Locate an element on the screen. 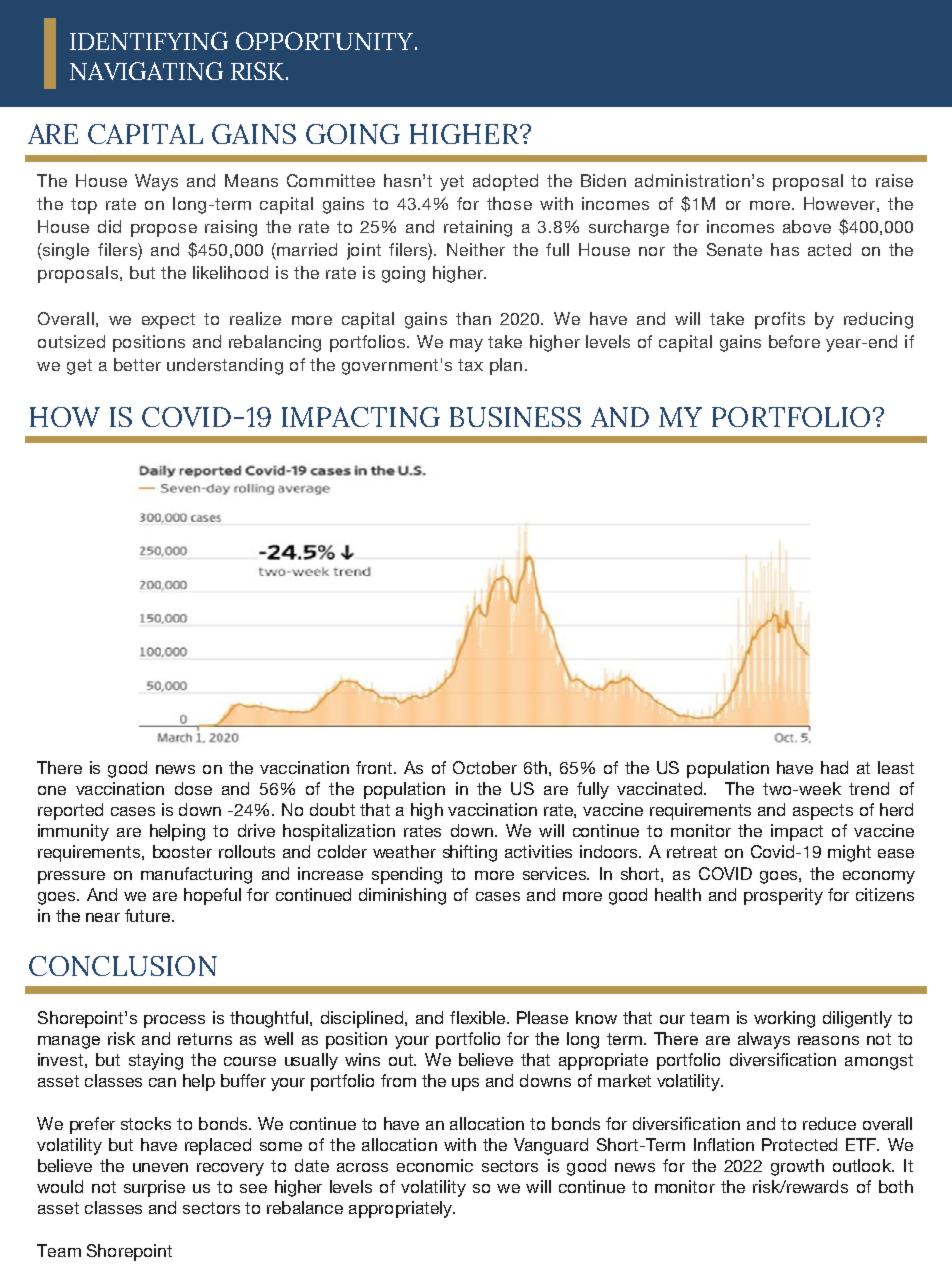 The width and height of the screenshot is (952, 1270). had is located at coordinates (834, 767).
